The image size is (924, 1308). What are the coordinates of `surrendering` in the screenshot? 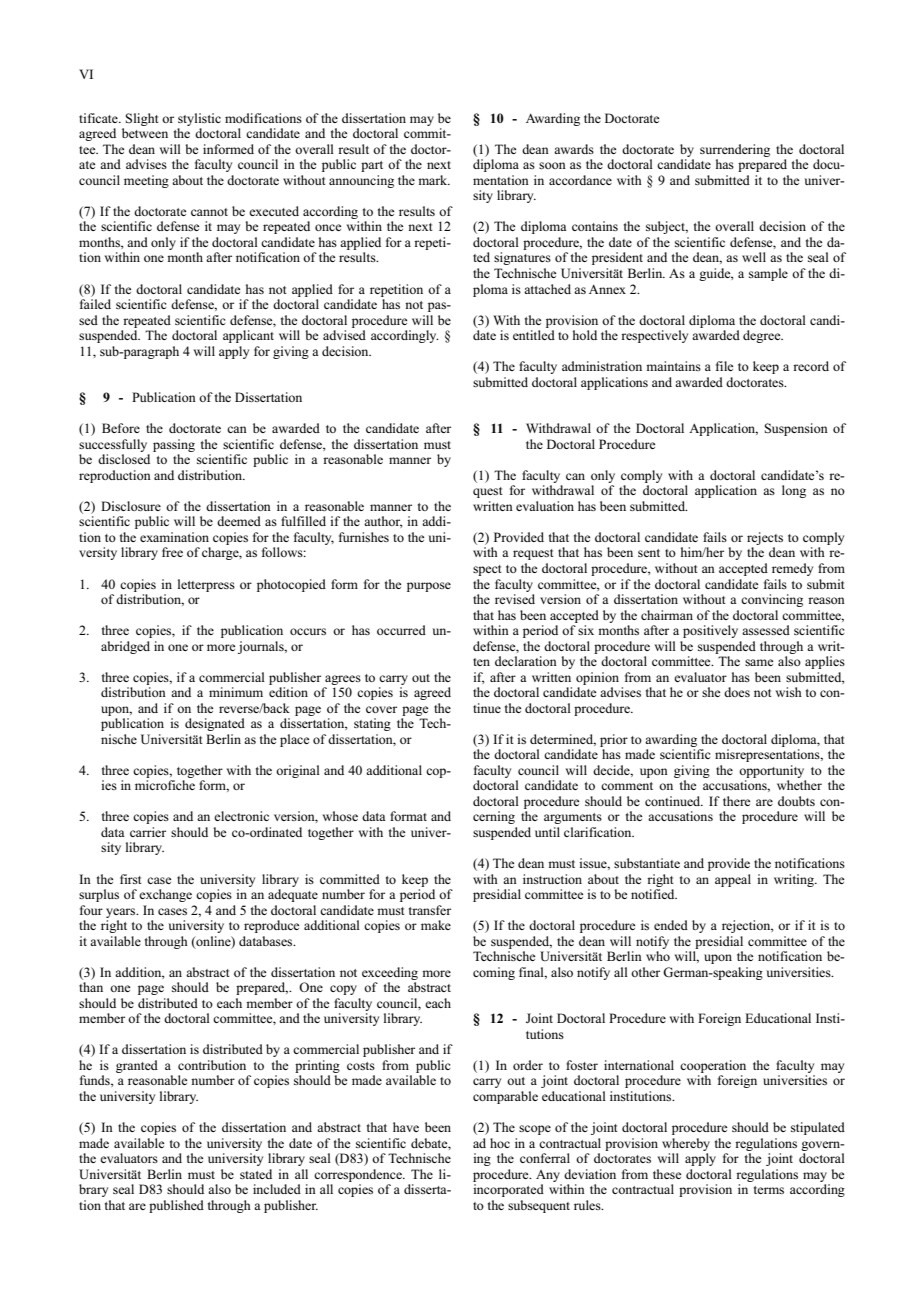 It's located at (735, 150).
